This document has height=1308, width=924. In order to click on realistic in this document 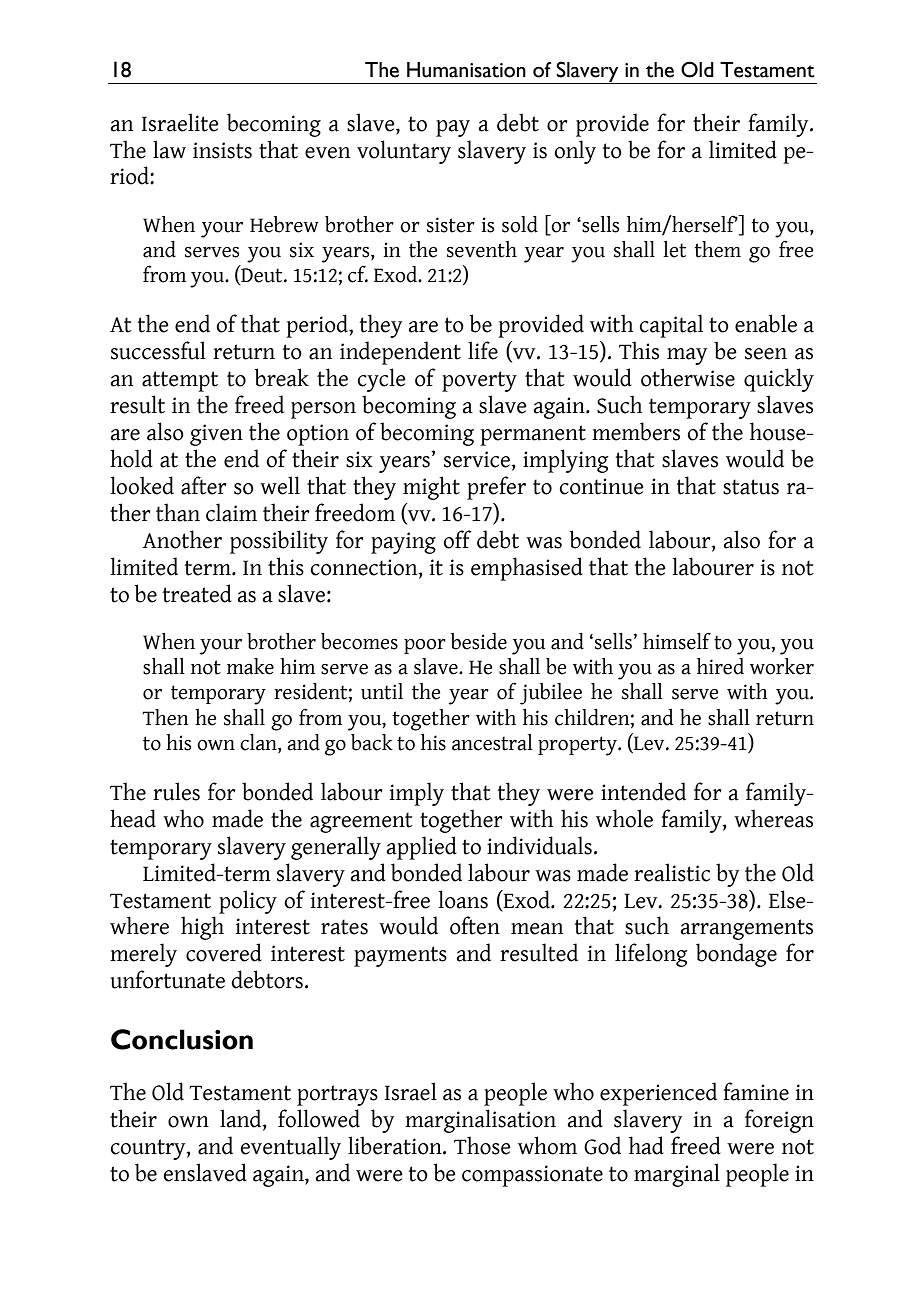, I will do `click(672, 872)`.
